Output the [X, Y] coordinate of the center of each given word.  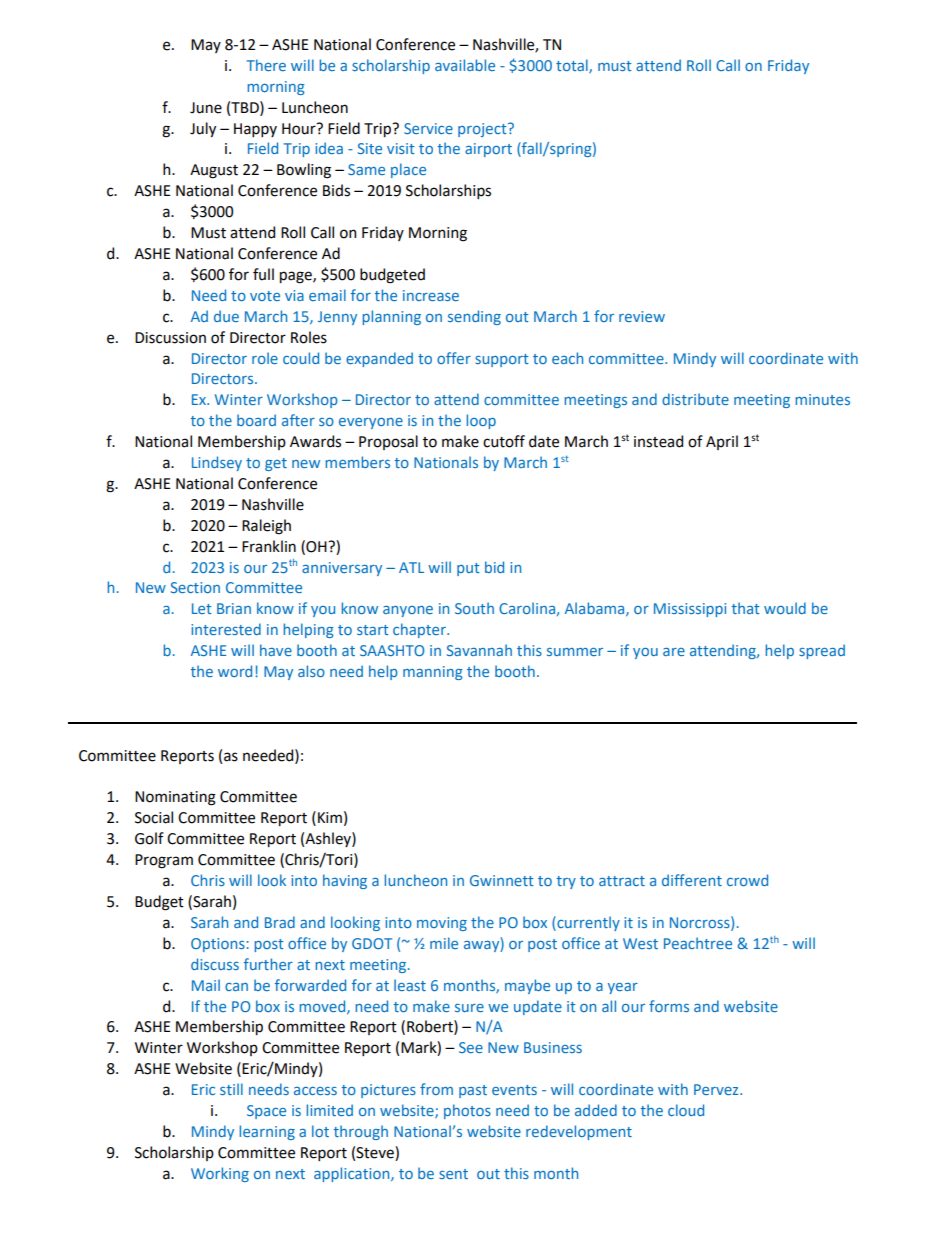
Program [164, 861]
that [746, 608]
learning [267, 1132]
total [573, 66]
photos [467, 1111]
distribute [695, 399]
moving [442, 924]
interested [226, 629]
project [483, 130]
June [206, 108]
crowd [747, 880]
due [226, 316]
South [474, 608]
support [502, 360]
